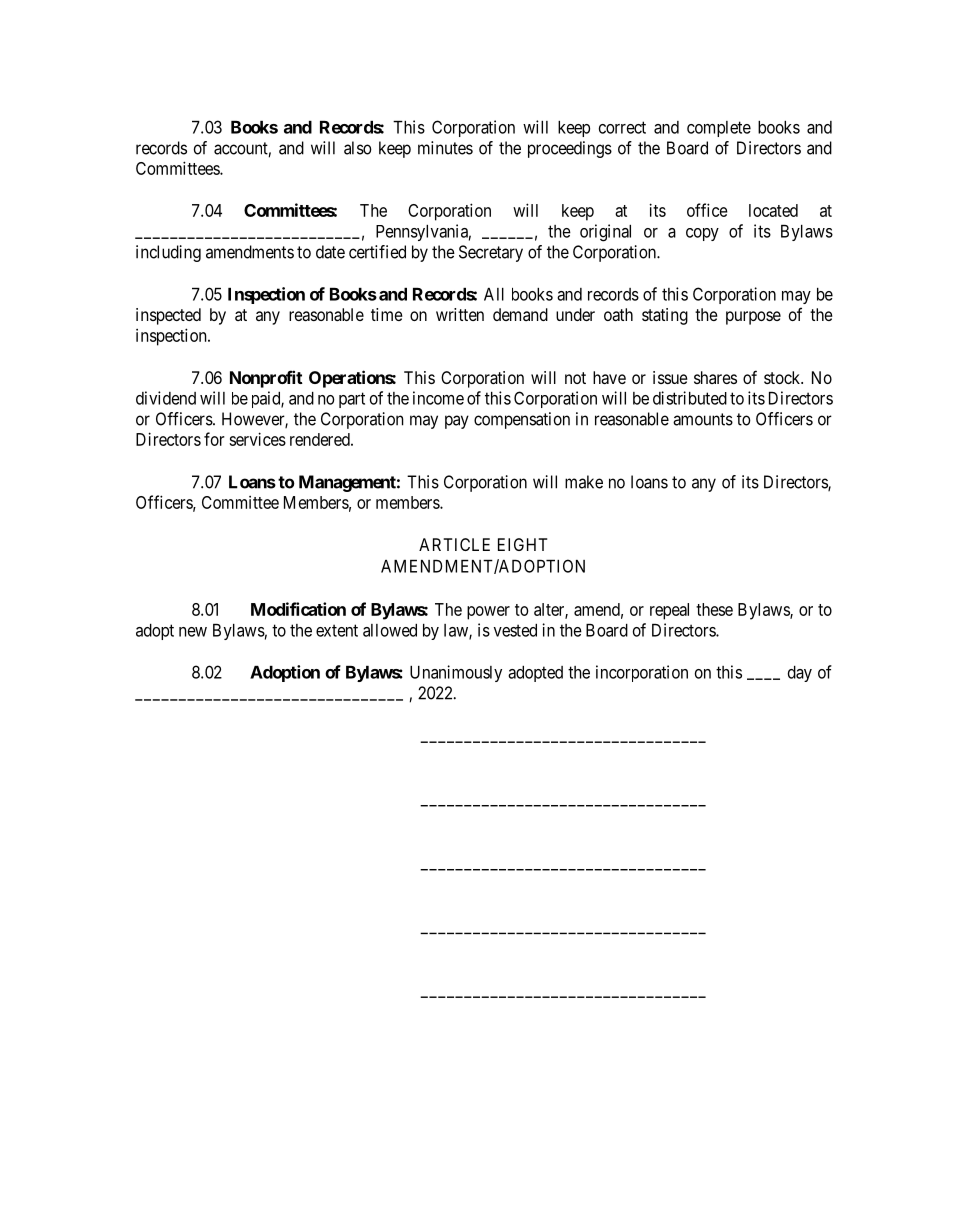 The image size is (966, 1232). I want to click on minutes, so click(445, 148).
